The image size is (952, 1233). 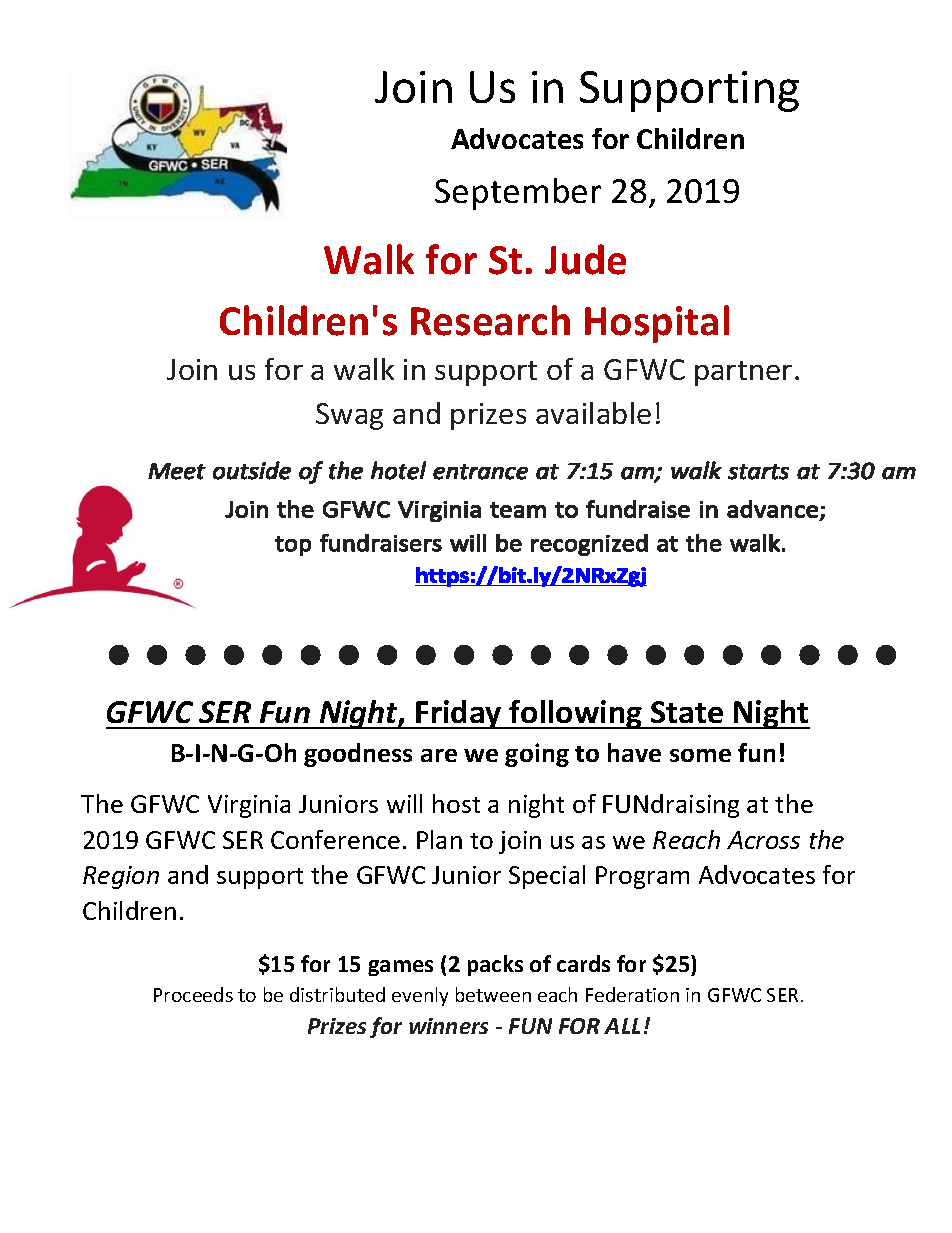 I want to click on September, so click(x=518, y=194).
